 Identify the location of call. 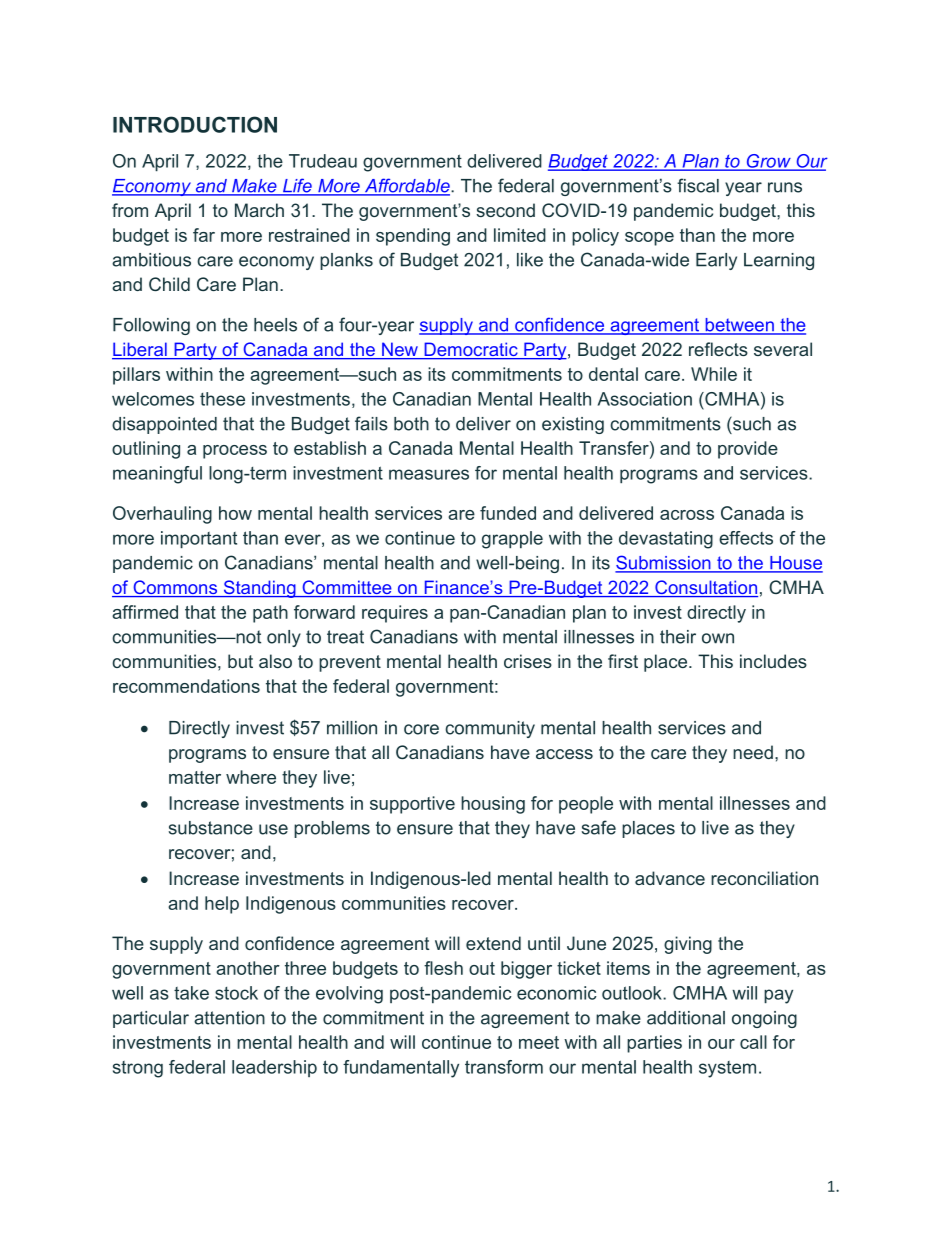
(753, 1042).
